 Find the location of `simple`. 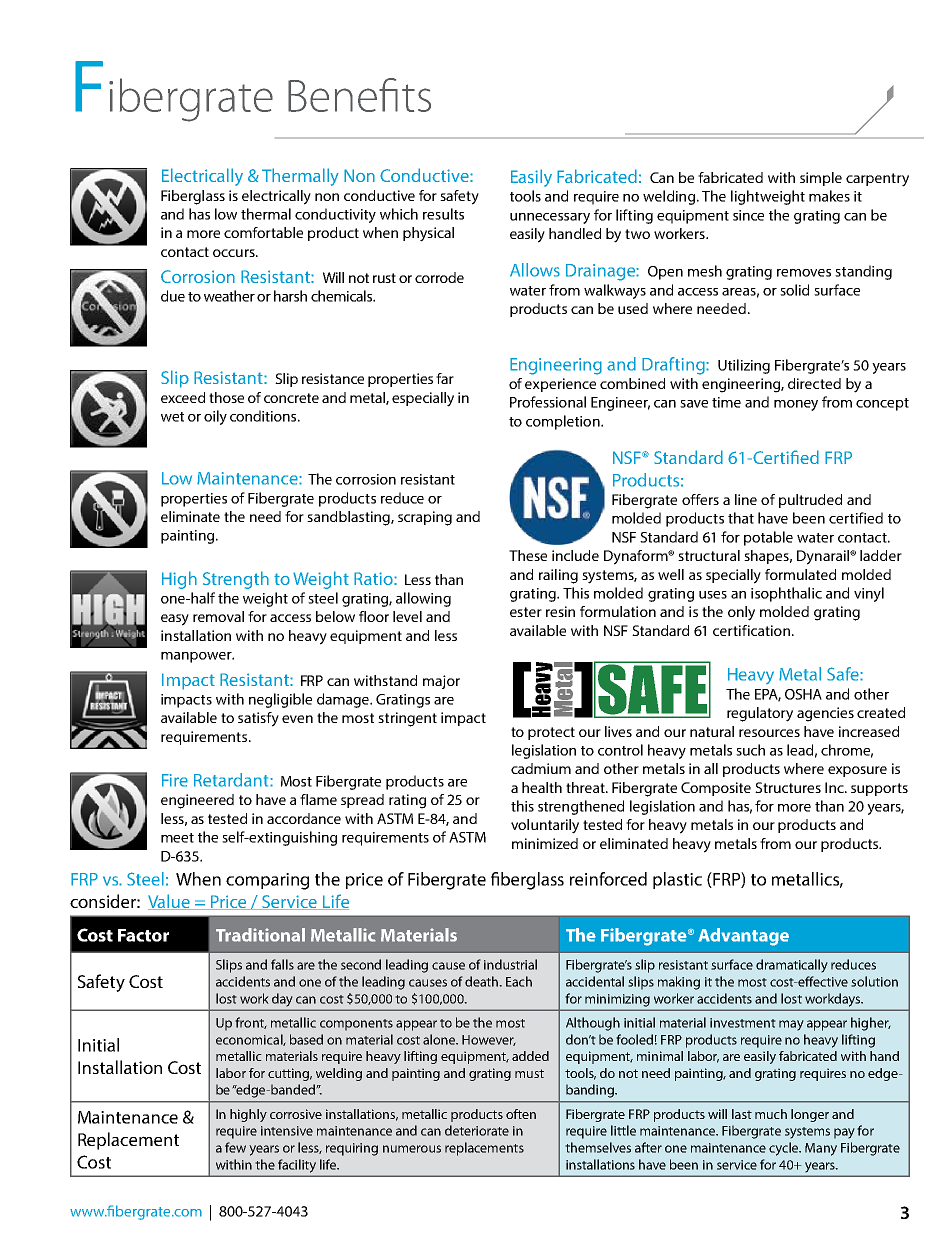

simple is located at coordinates (821, 179).
